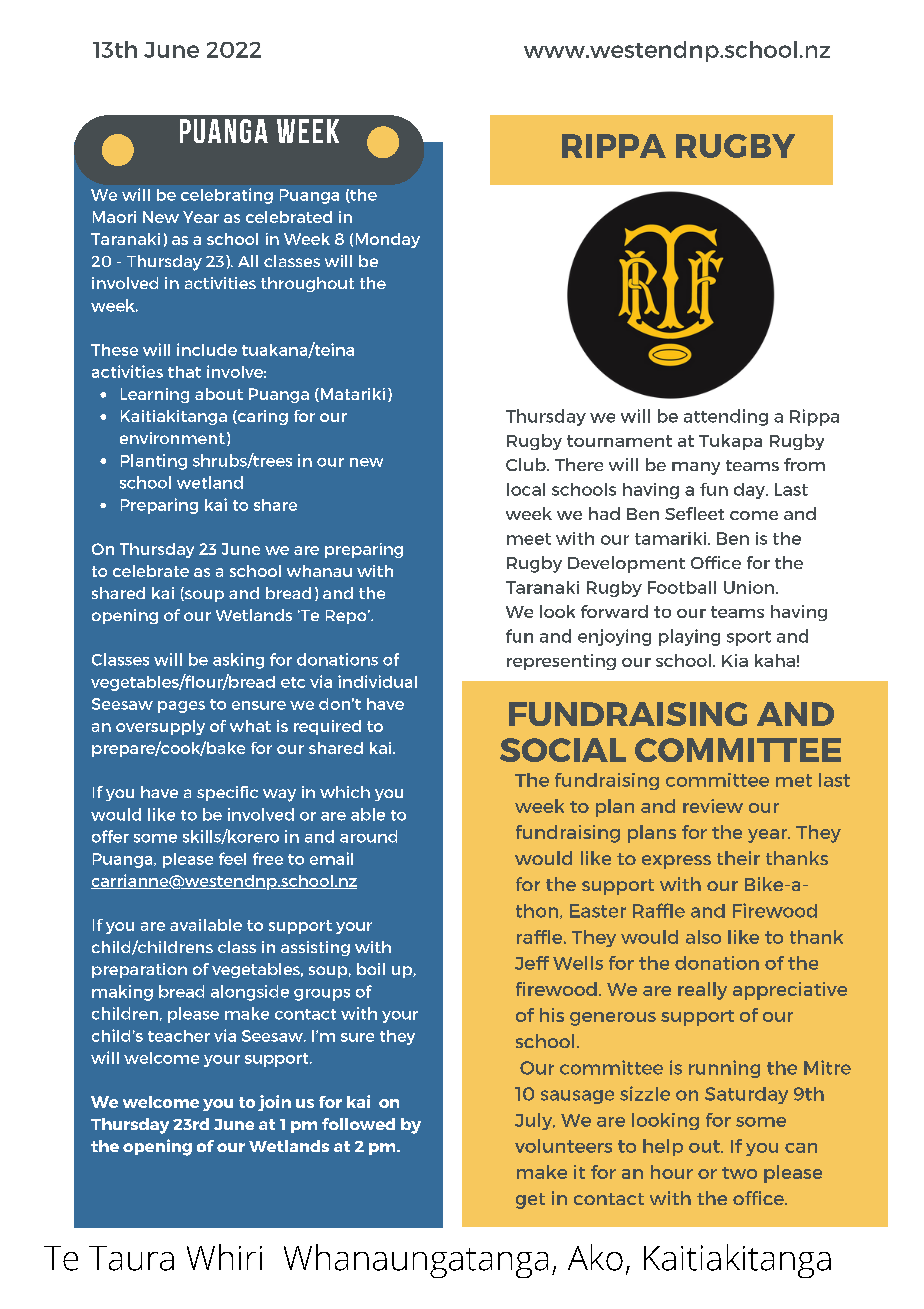  Describe the element at coordinates (388, 240) in the image. I see `Monday` at that location.
